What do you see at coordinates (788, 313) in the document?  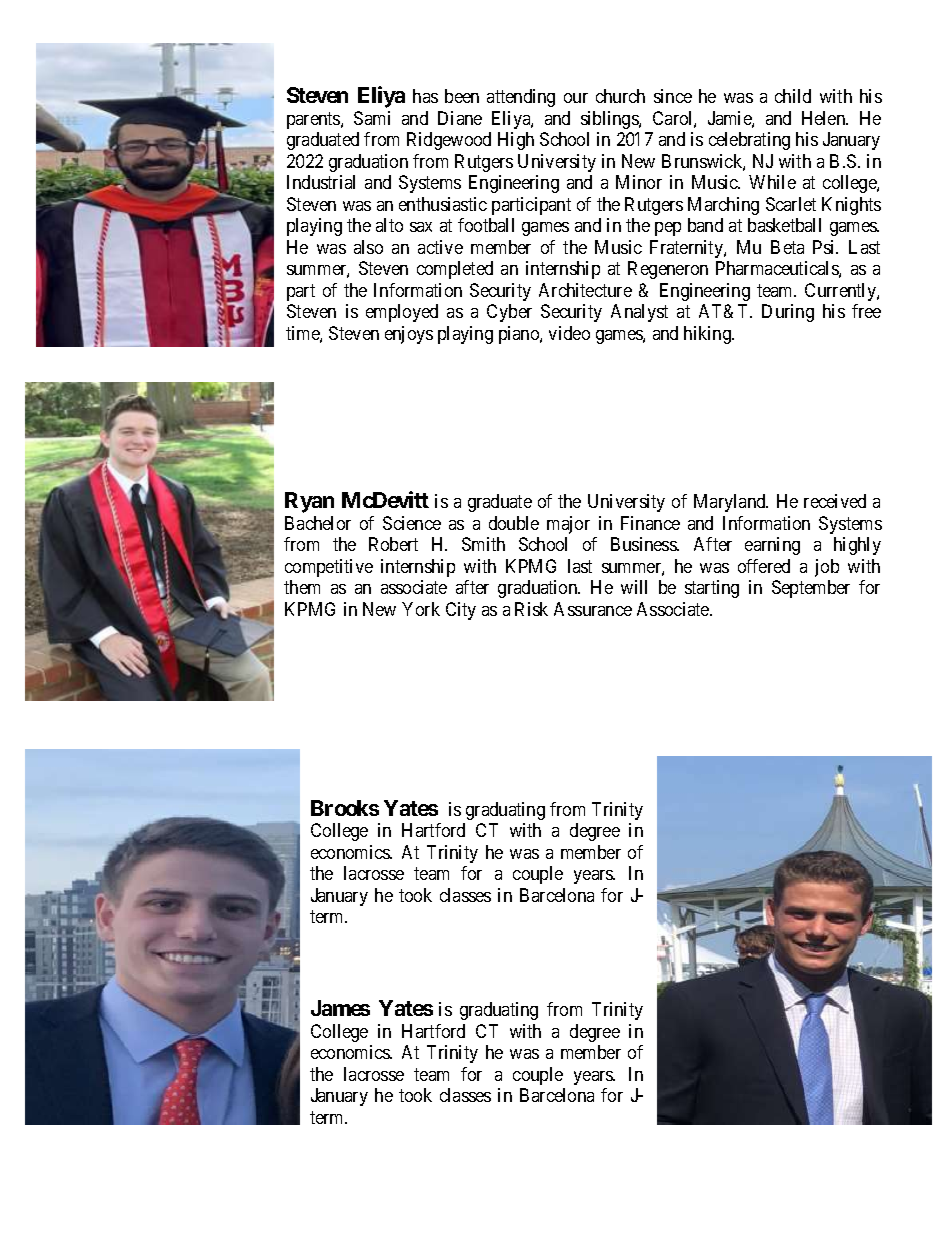 I see `During` at bounding box center [788, 313].
